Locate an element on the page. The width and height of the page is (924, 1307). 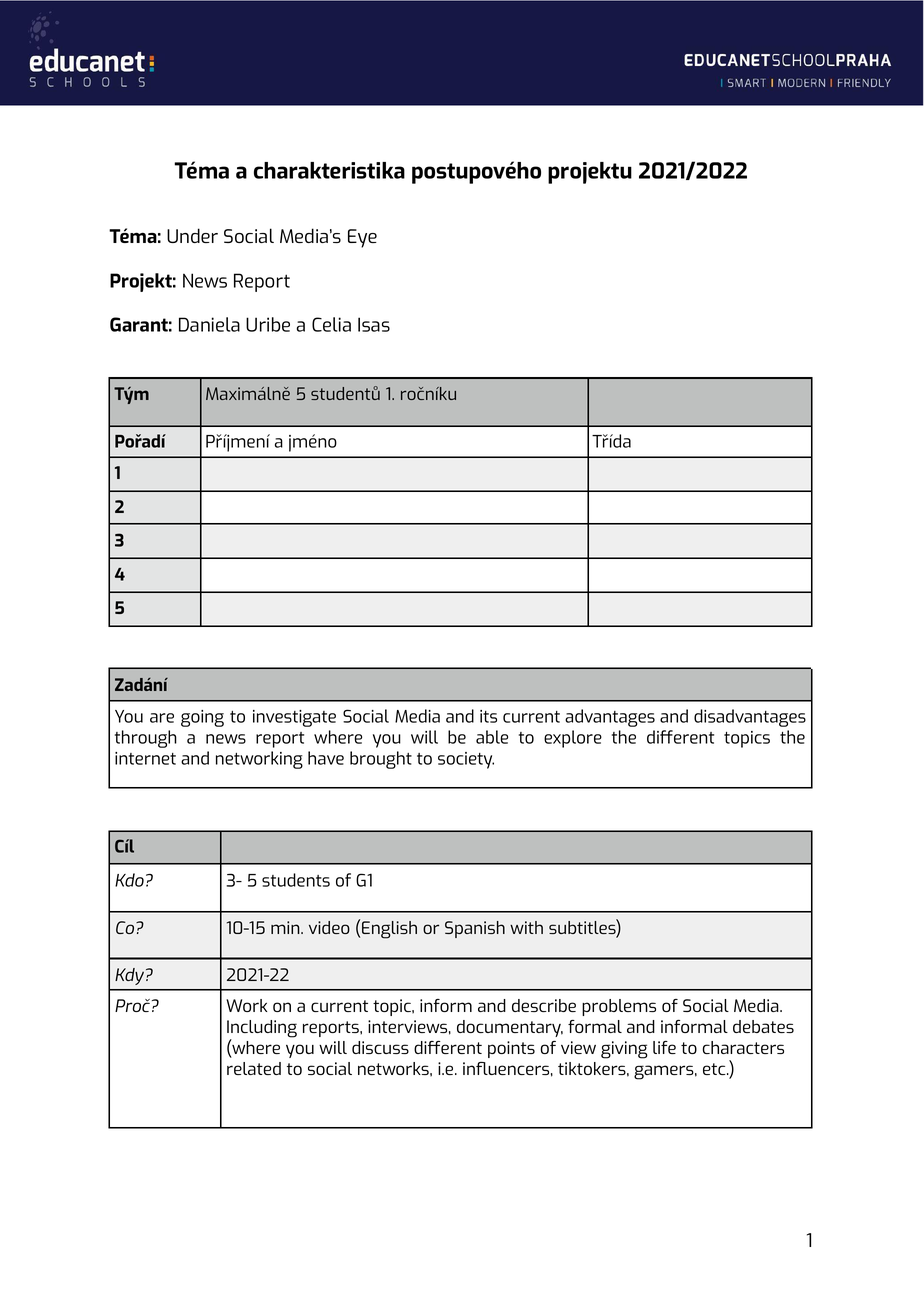
going is located at coordinates (202, 718).
